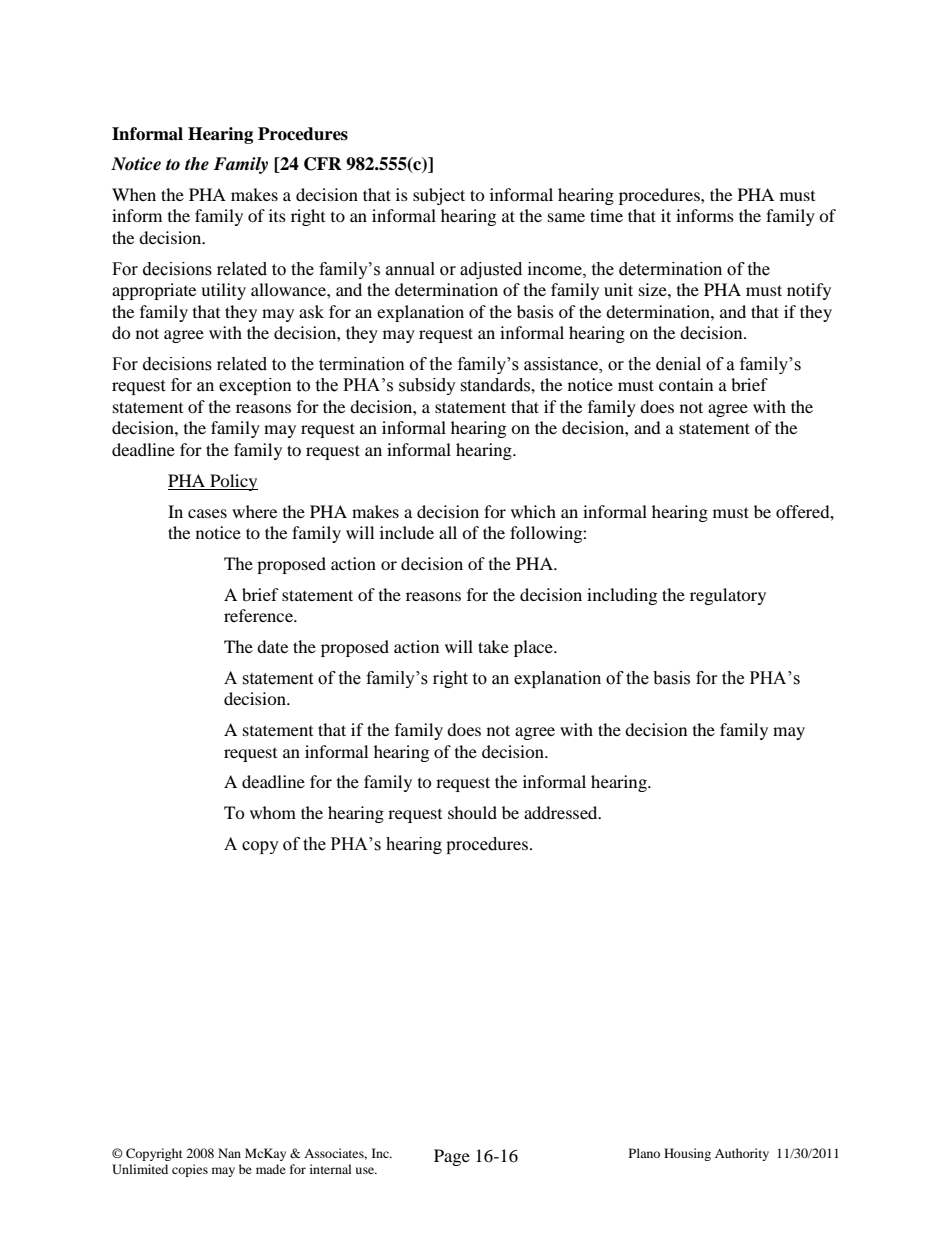 This screenshot has height=1233, width=952. What do you see at coordinates (562, 812) in the screenshot?
I see `addressed` at bounding box center [562, 812].
